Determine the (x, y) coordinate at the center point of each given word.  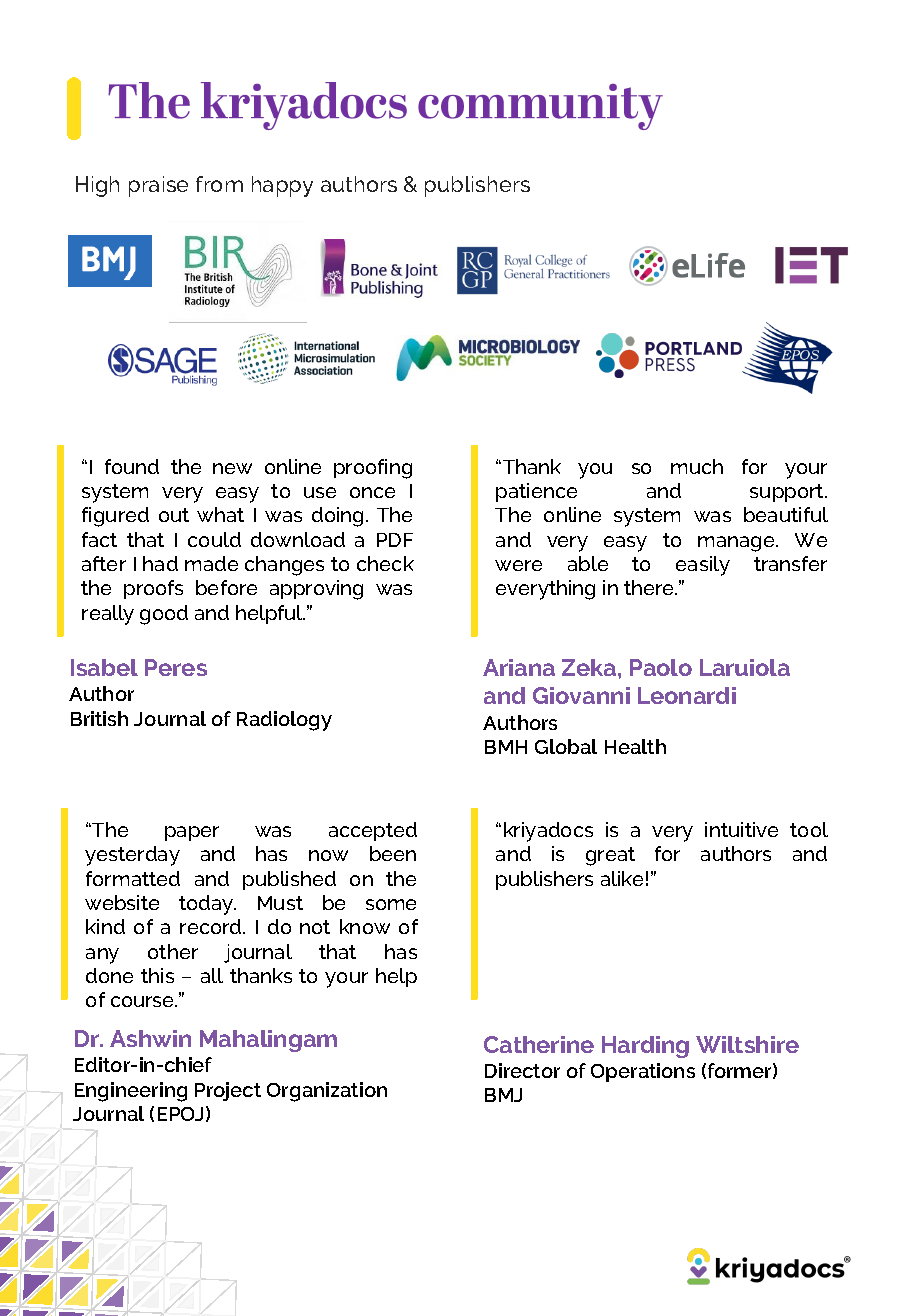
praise (158, 186)
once (372, 492)
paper (192, 833)
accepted (373, 831)
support (788, 493)
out (174, 515)
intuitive (741, 829)
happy (282, 186)
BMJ (503, 1095)
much (697, 466)
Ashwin (150, 1038)
